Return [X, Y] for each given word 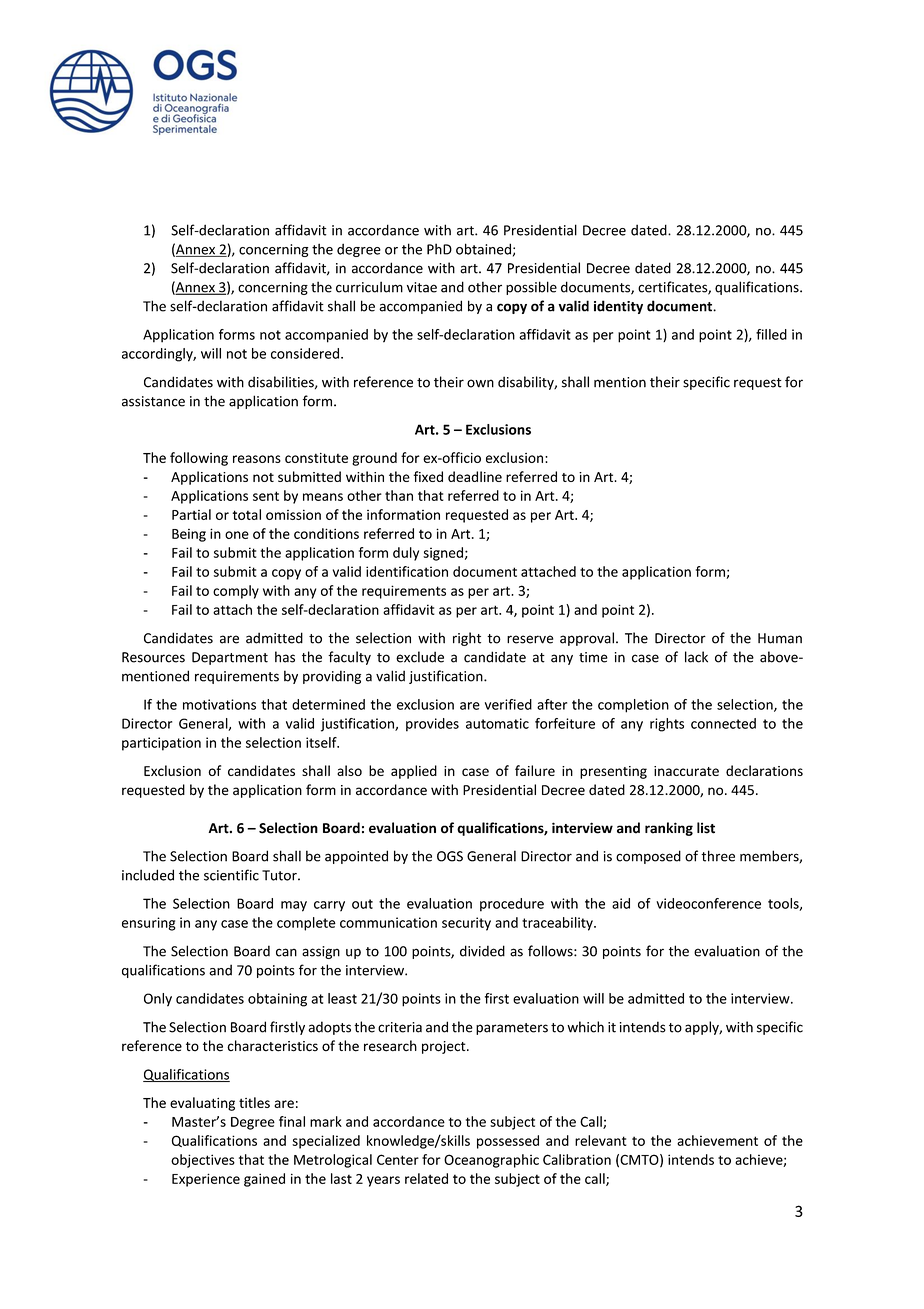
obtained [483, 249]
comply [236, 592]
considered [305, 353]
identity [618, 307]
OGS [450, 856]
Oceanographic [491, 1161]
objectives [203, 1161]
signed [443, 554]
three [718, 856]
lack [696, 657]
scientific [231, 875]
